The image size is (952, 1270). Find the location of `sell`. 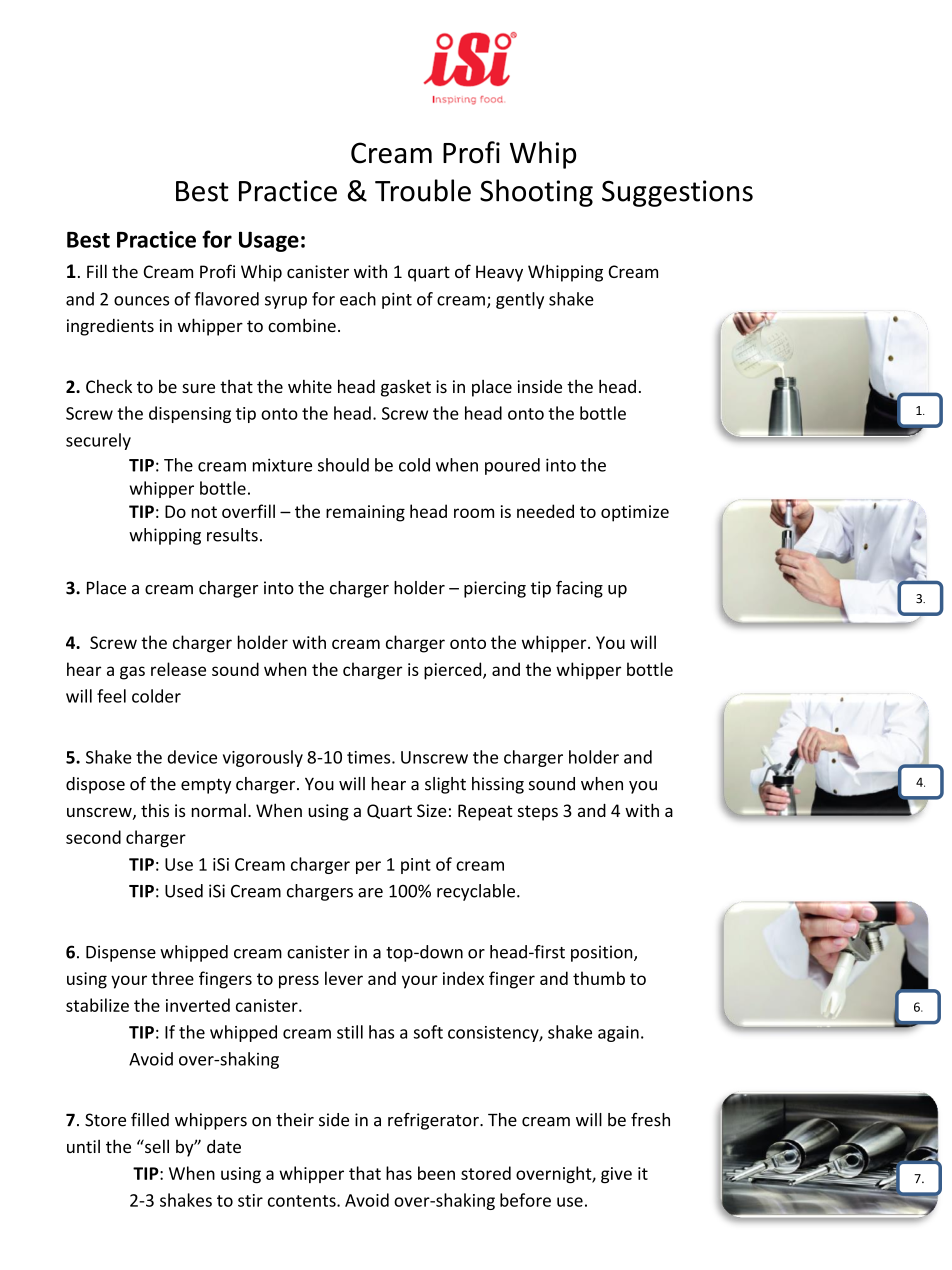

sell is located at coordinates (156, 1146).
